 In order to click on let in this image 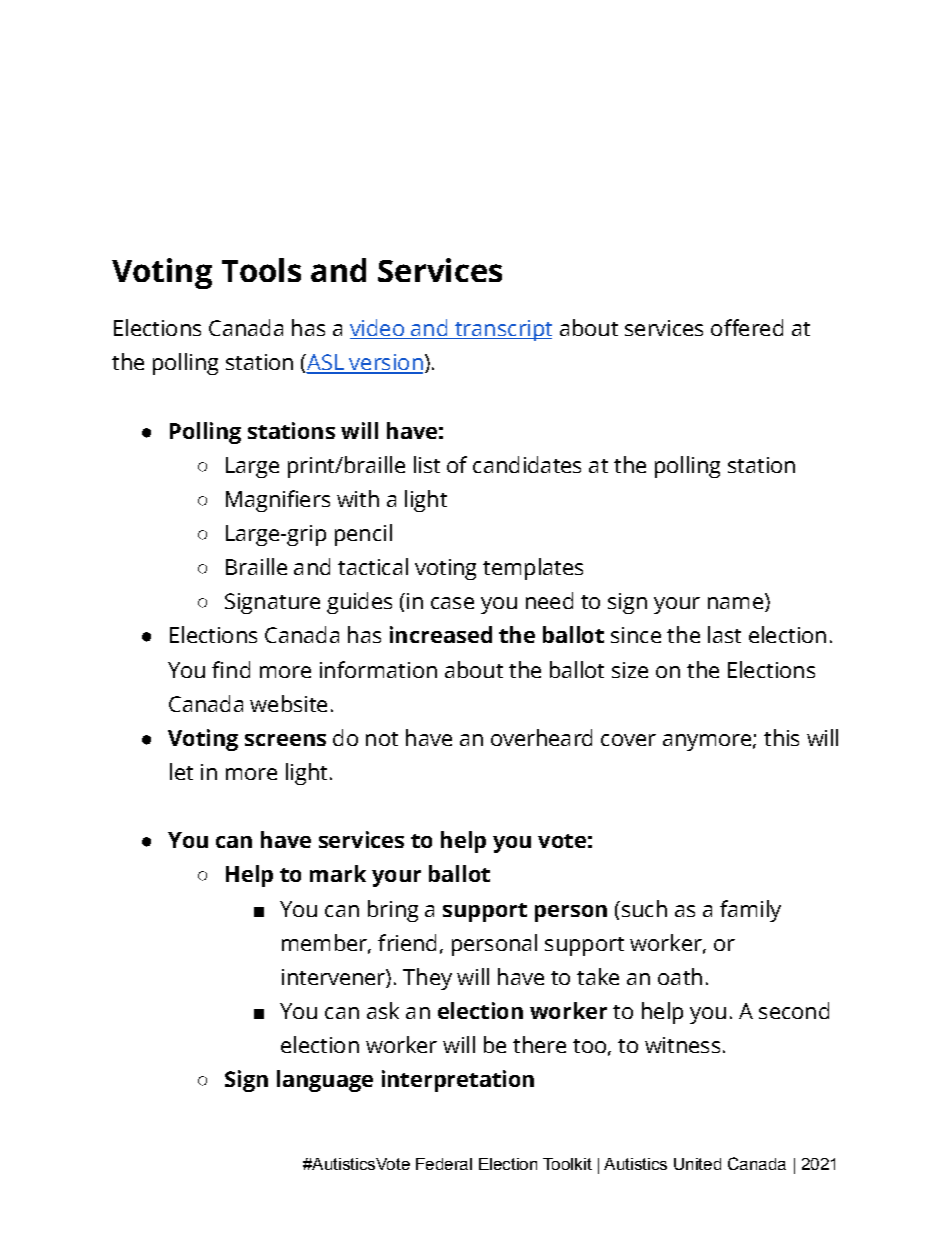, I will do `click(181, 771)`.
